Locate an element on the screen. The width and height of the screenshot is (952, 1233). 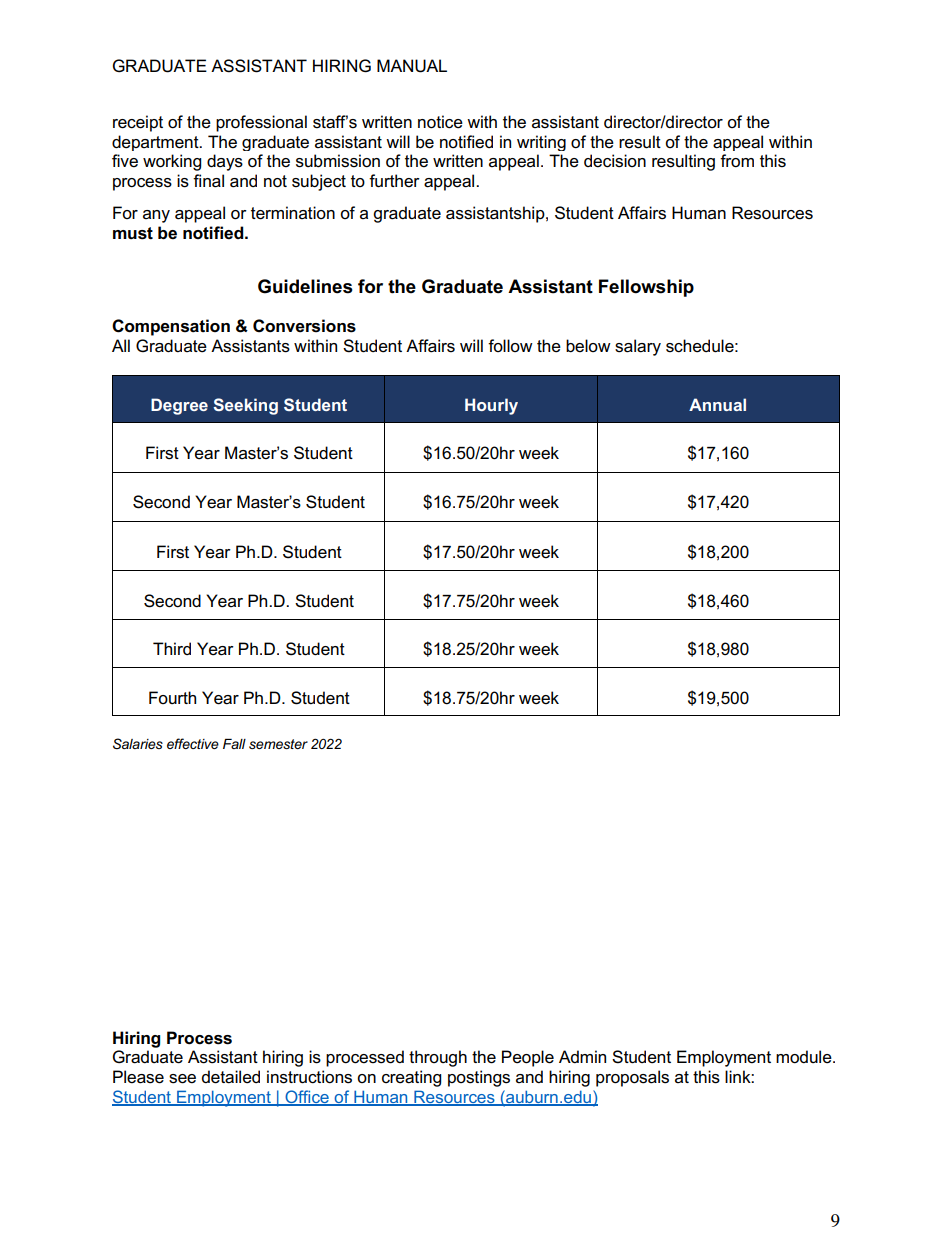
professional is located at coordinates (261, 123).
